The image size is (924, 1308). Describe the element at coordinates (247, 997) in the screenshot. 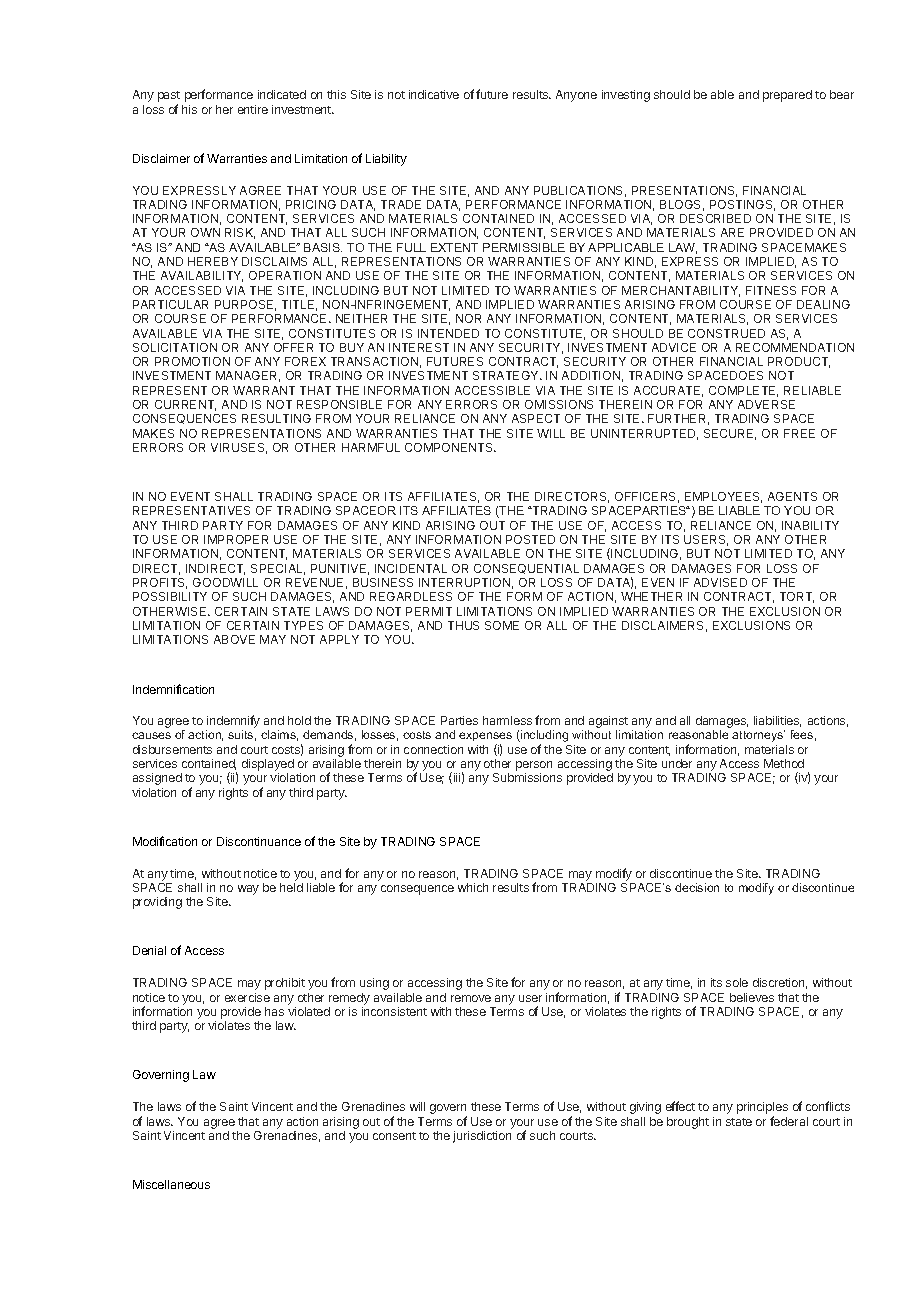

I see `exercise` at that location.
